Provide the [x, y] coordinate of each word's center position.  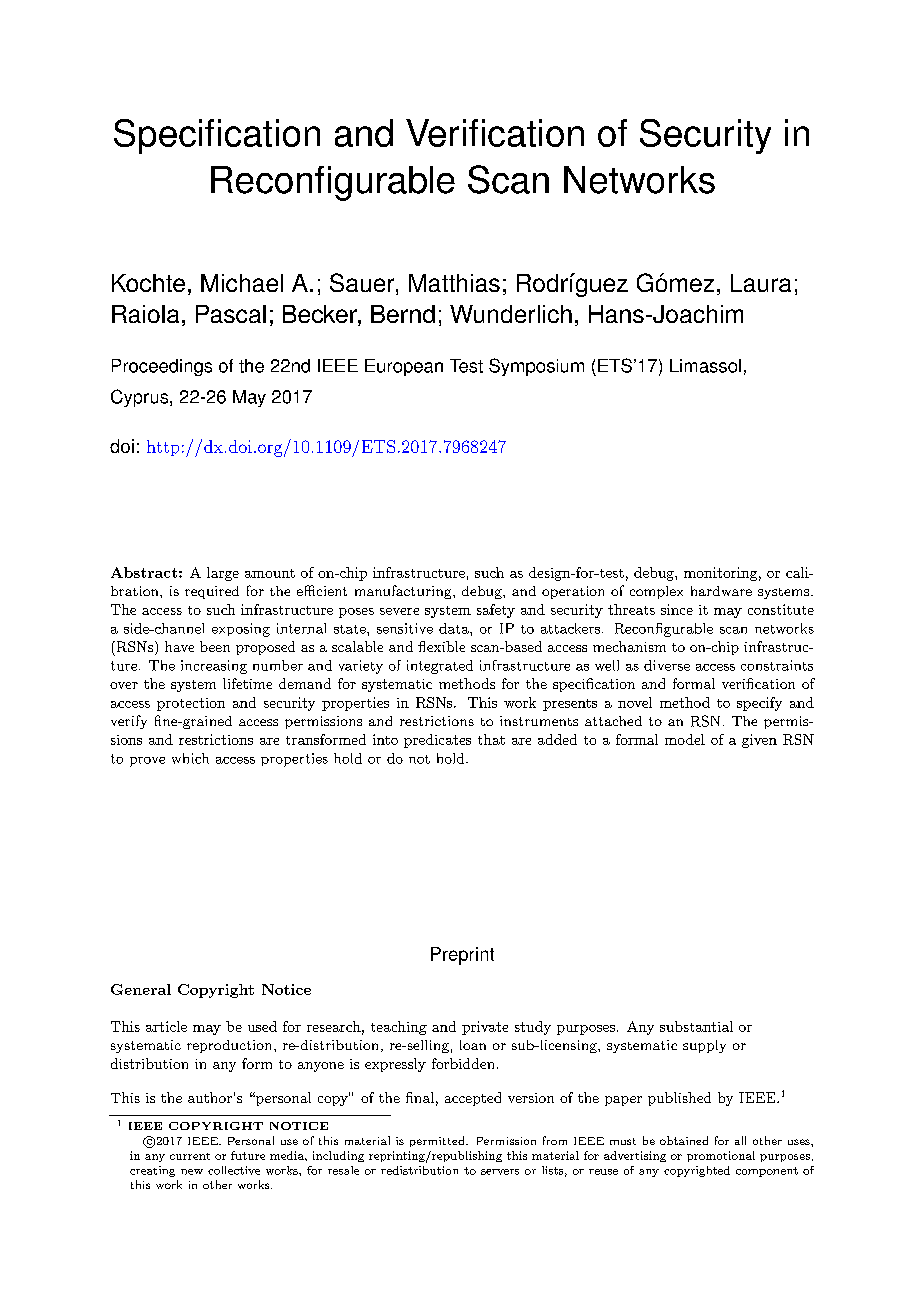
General [141, 989]
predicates [437, 741]
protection [191, 704]
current [190, 1156]
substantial [696, 1026]
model [685, 739]
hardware [721, 591]
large [223, 574]
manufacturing [404, 592]
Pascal [231, 314]
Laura [761, 283]
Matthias [454, 283]
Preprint [462, 956]
